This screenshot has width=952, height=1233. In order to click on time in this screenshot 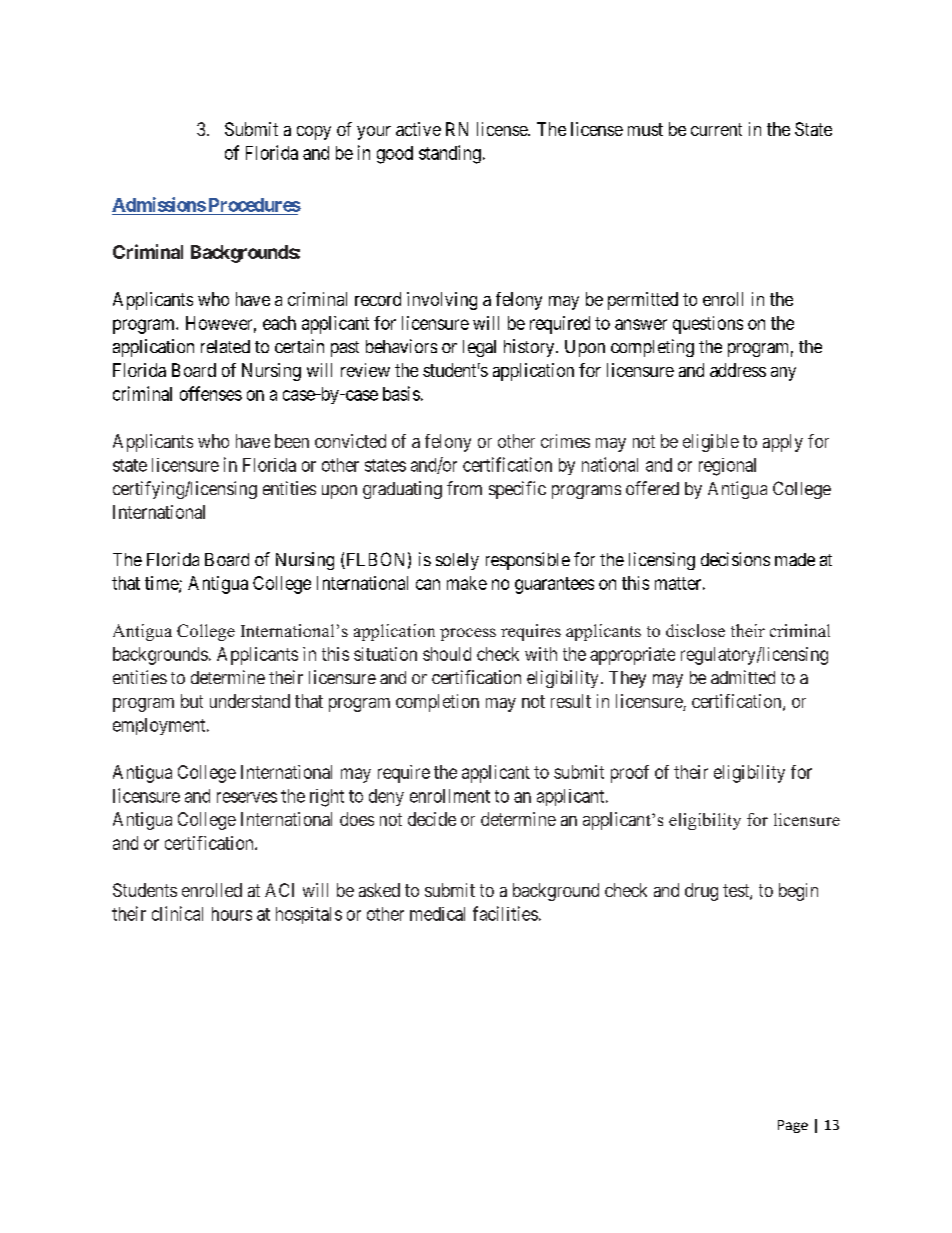, I will do `click(162, 584)`.
